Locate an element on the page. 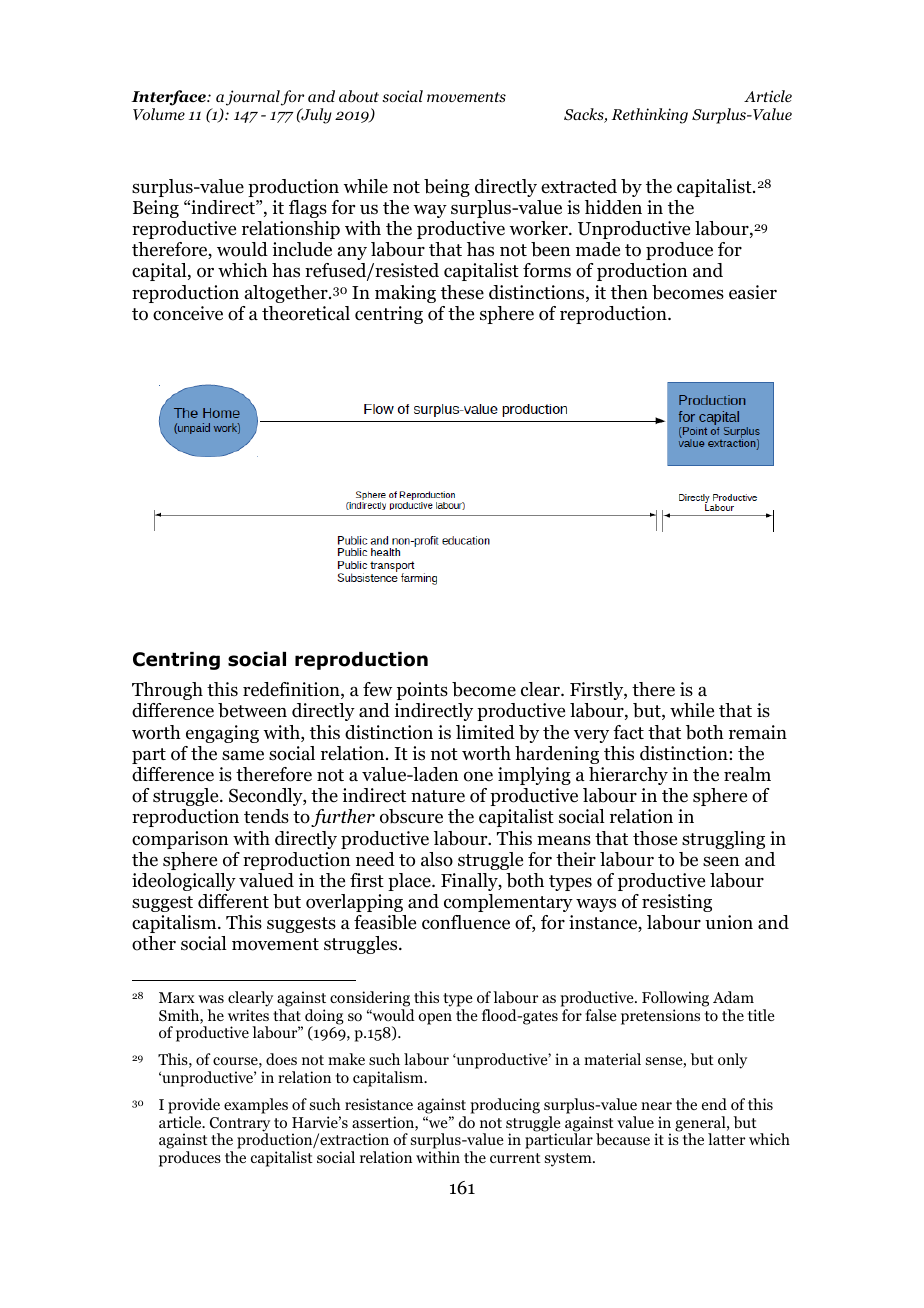 The height and width of the document is (1308, 924). latter is located at coordinates (727, 1139).
